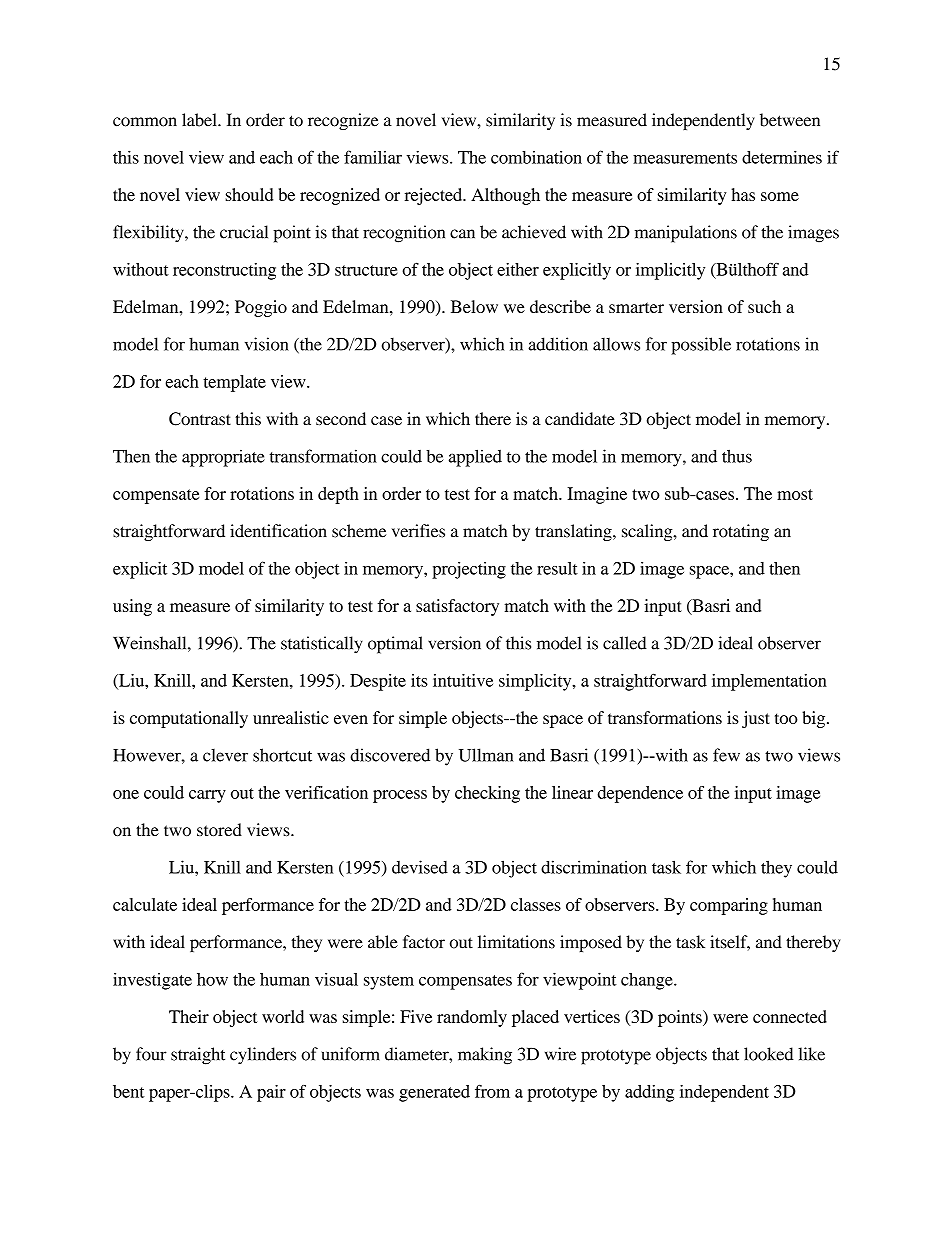  What do you see at coordinates (486, 755) in the page?
I see `Ullman` at bounding box center [486, 755].
